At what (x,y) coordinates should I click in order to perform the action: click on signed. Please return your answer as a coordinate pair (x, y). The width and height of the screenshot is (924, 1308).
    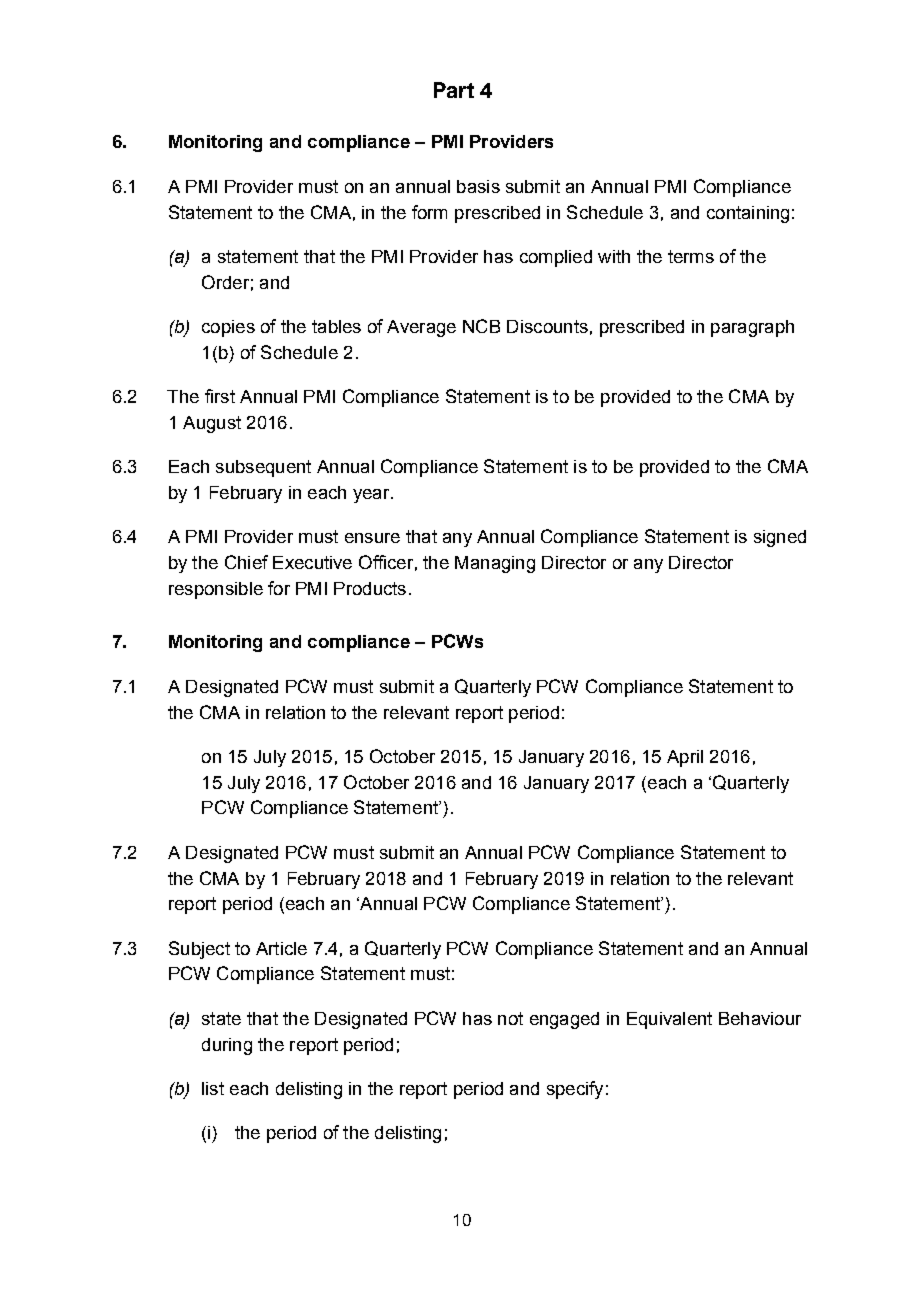
    Looking at the image, I should click on (780, 538).
